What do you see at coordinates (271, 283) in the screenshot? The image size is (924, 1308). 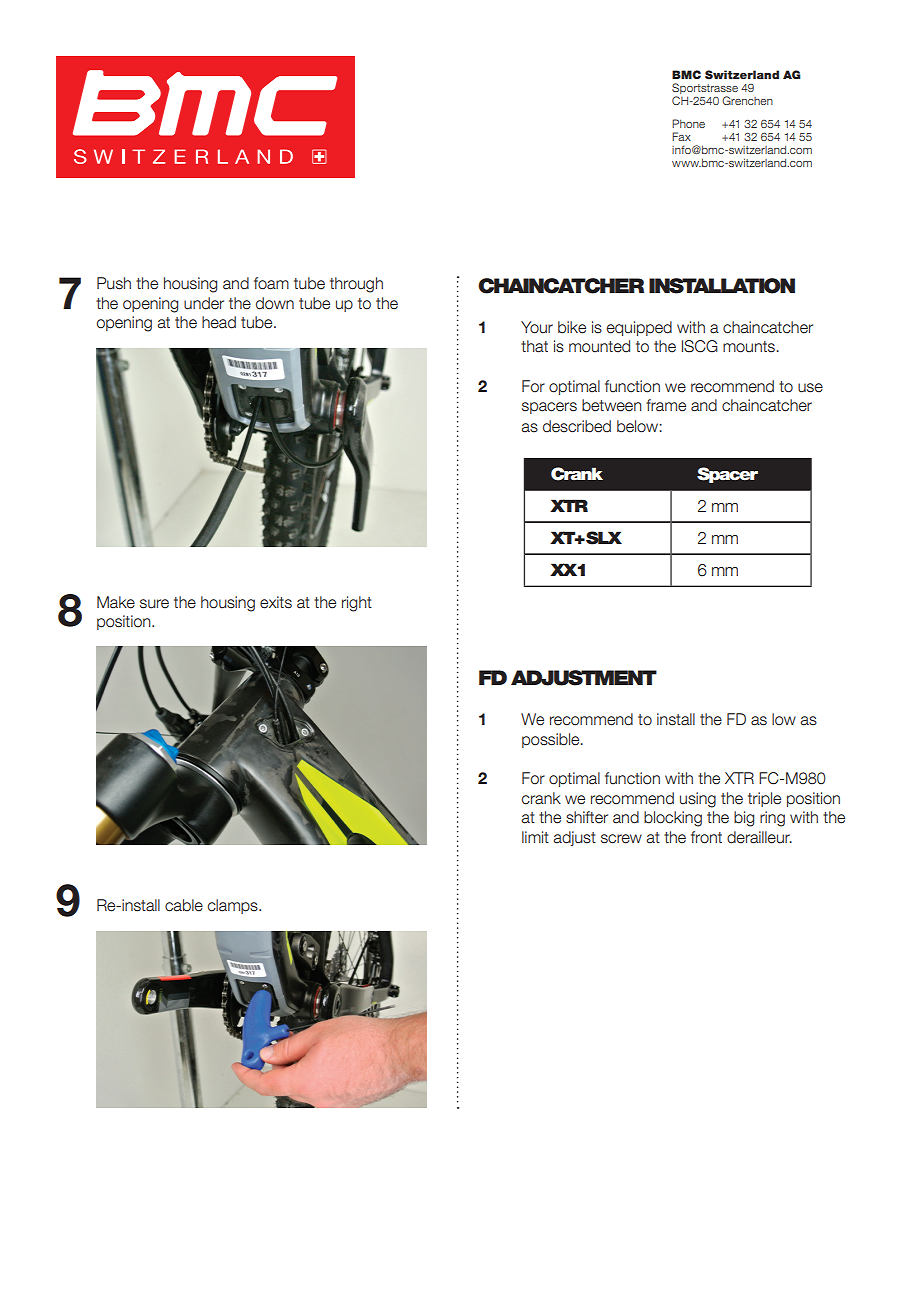 I see `foam` at bounding box center [271, 283].
